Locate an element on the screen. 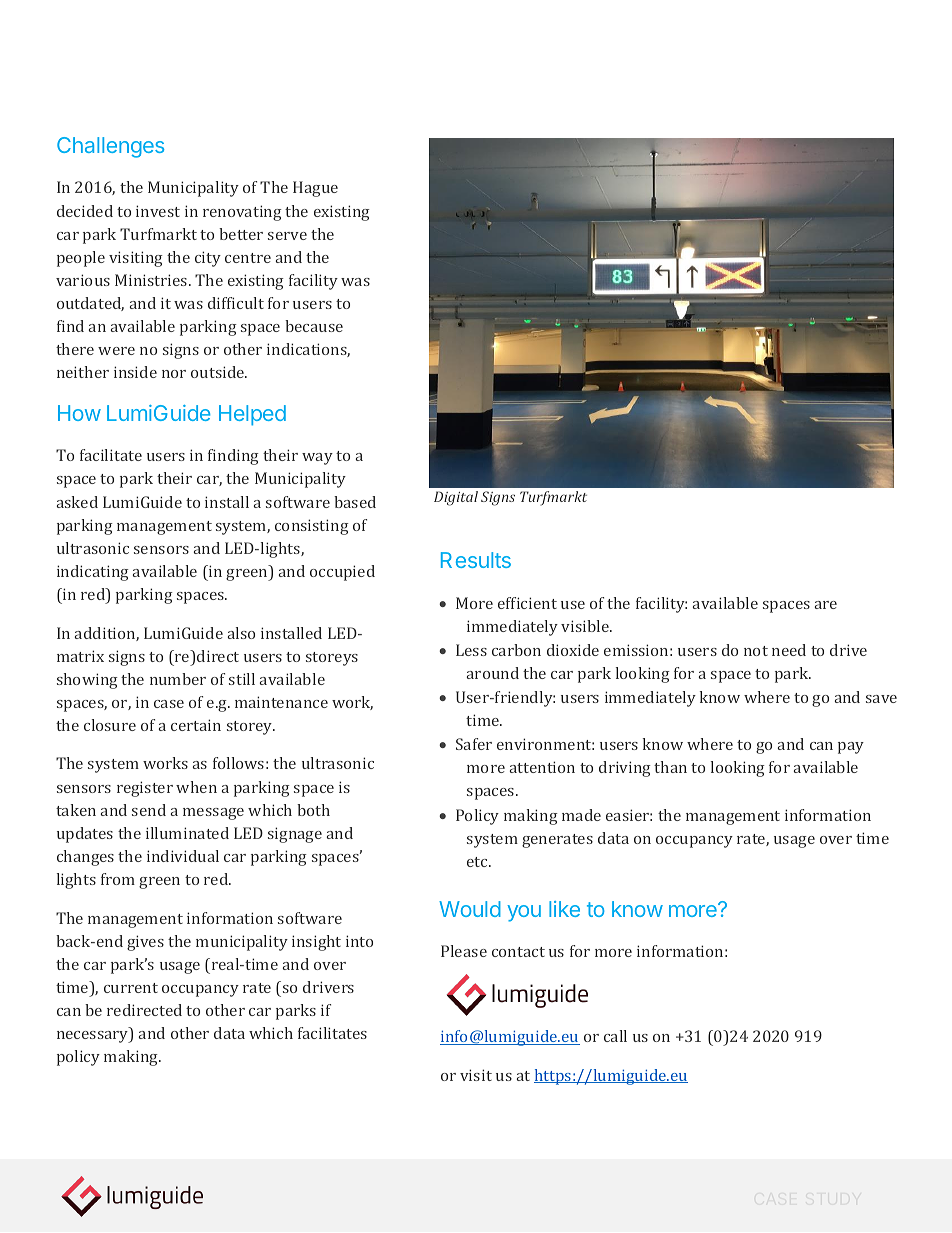 Image resolution: width=952 pixels, height=1233 pixels. serve is located at coordinates (287, 236).
